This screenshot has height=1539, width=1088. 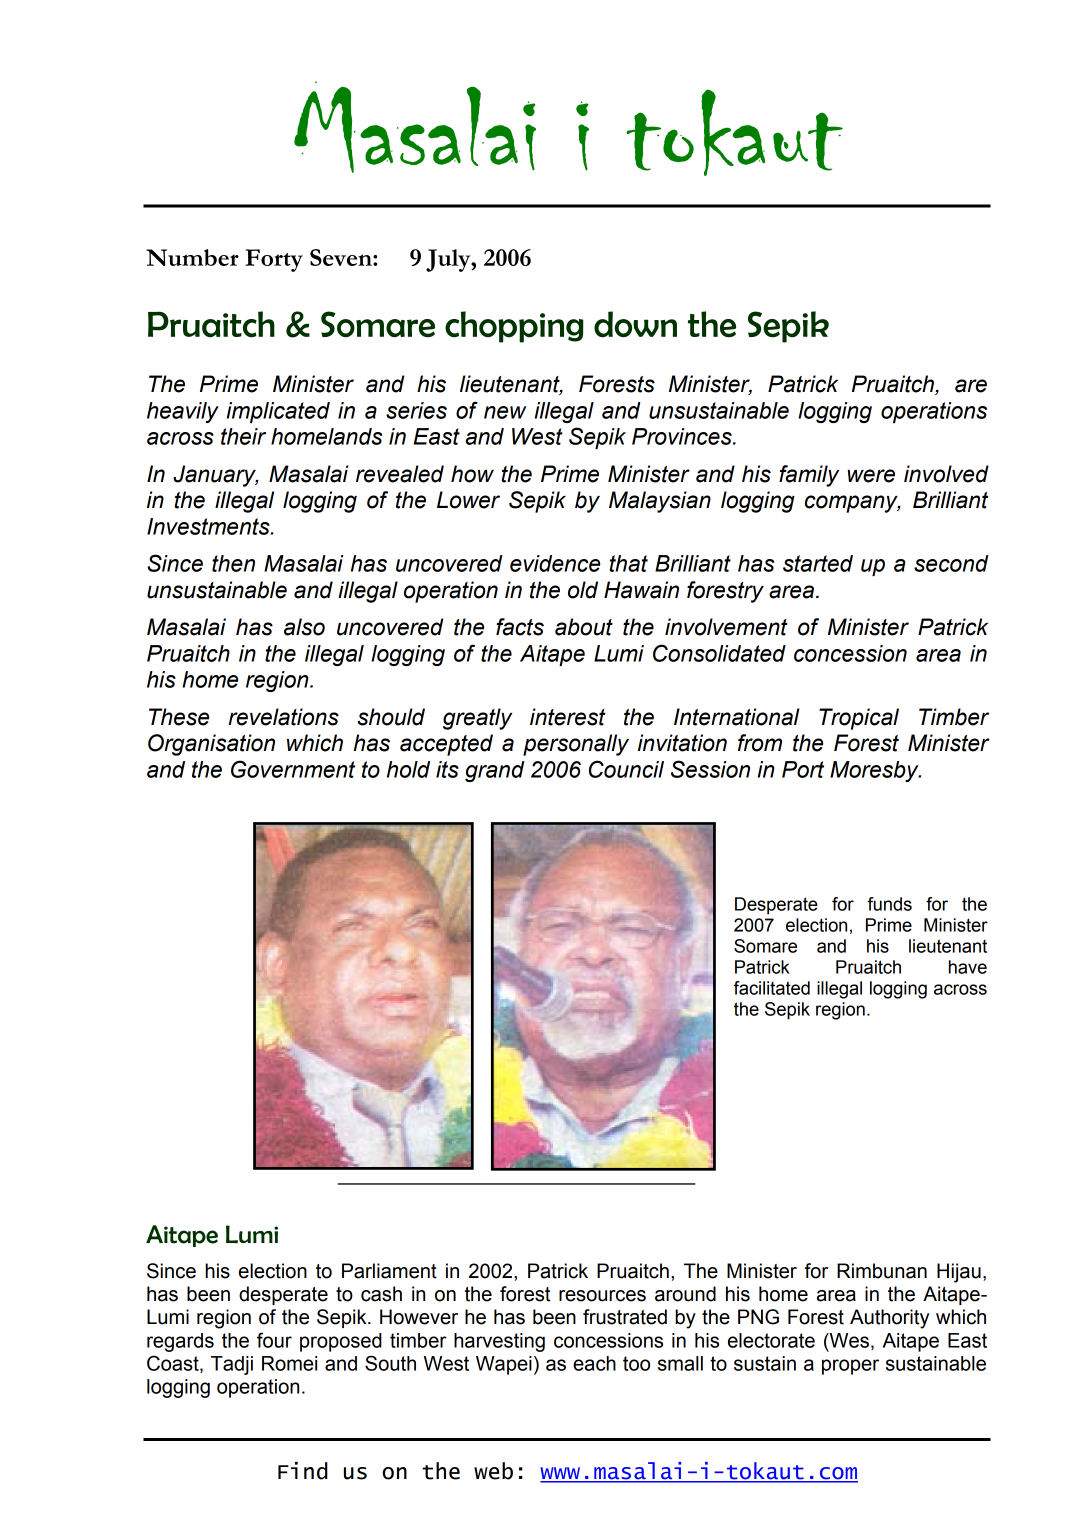 What do you see at coordinates (968, 967) in the screenshot?
I see `have` at bounding box center [968, 967].
